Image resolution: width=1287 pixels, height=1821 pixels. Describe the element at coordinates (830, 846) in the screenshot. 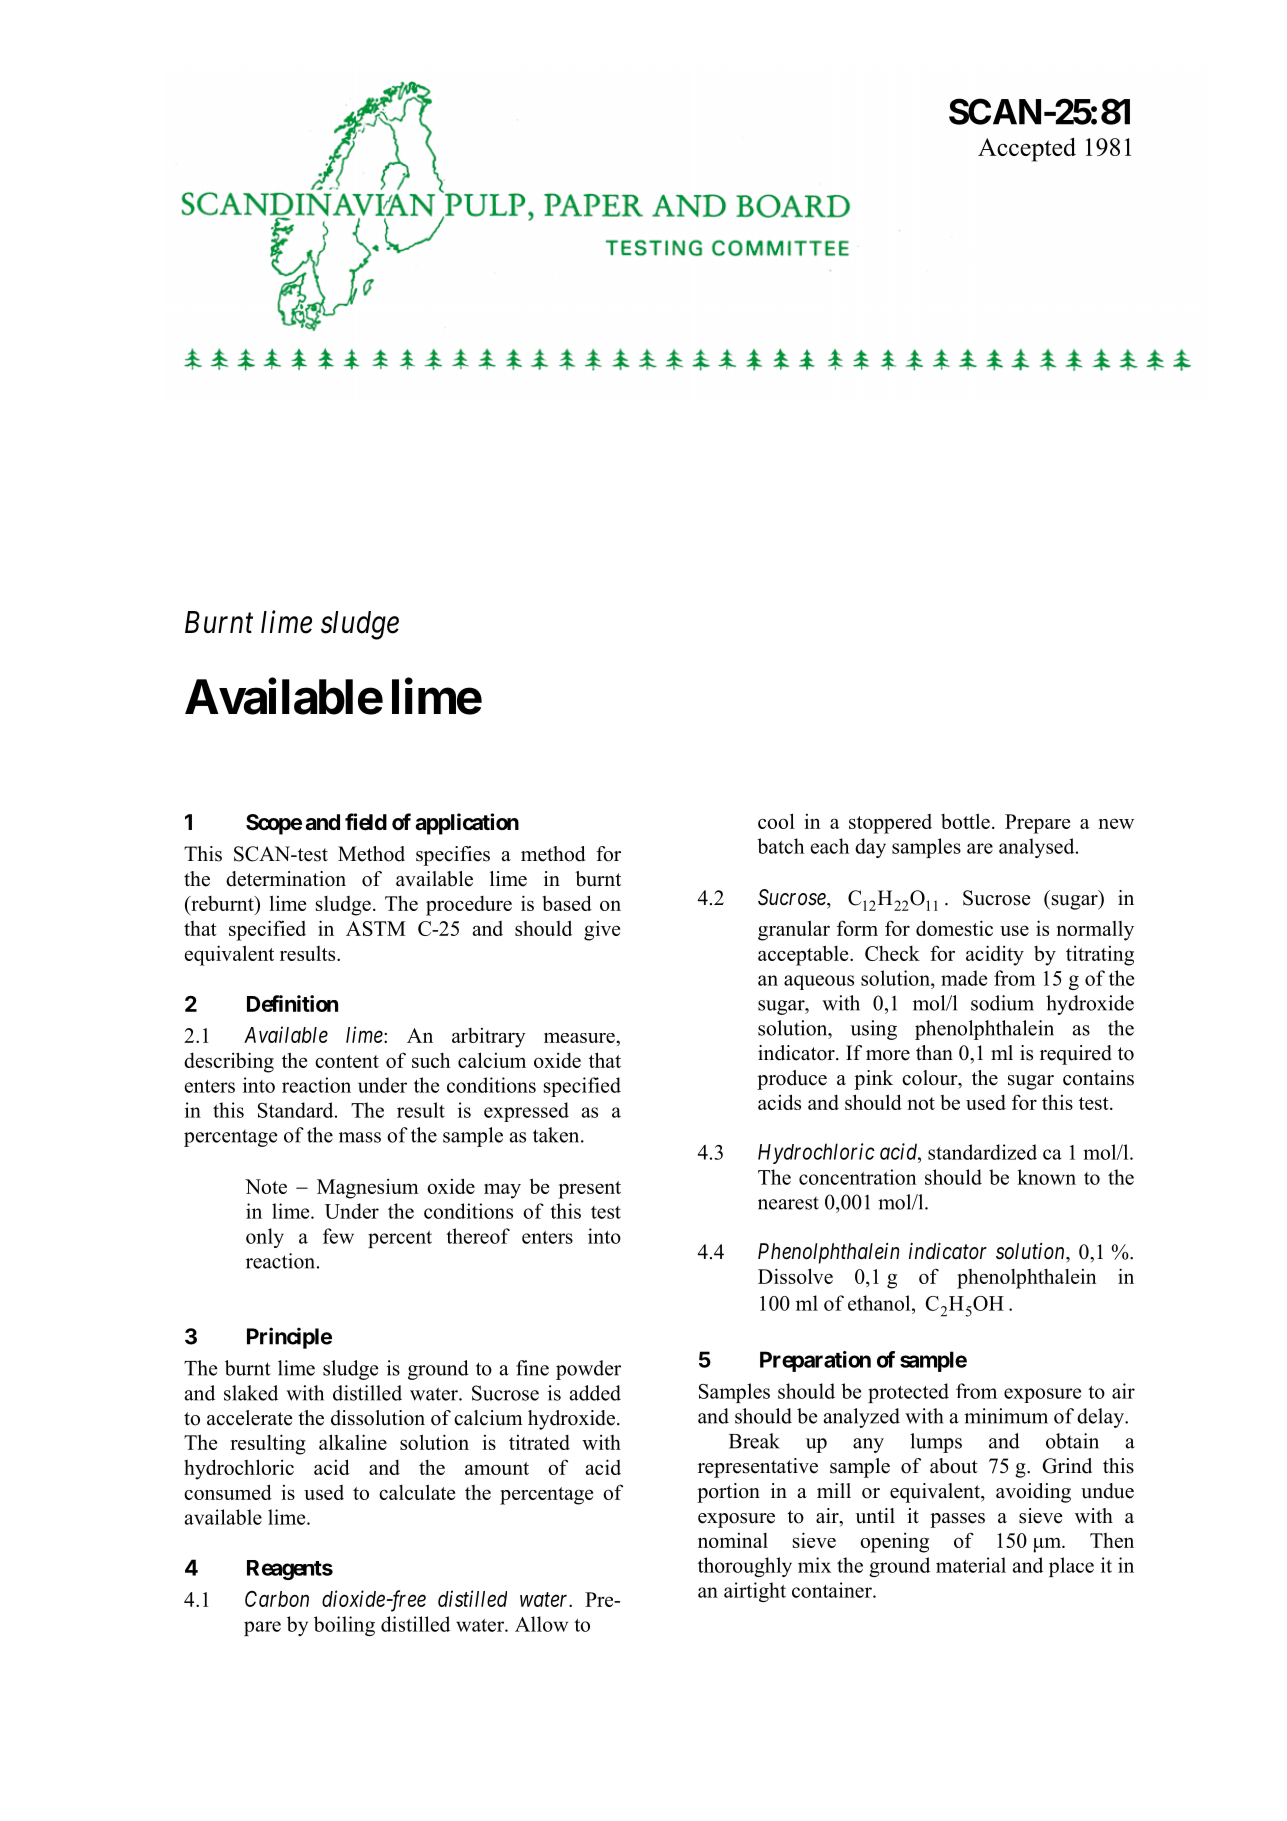

I see `each` at that location.
